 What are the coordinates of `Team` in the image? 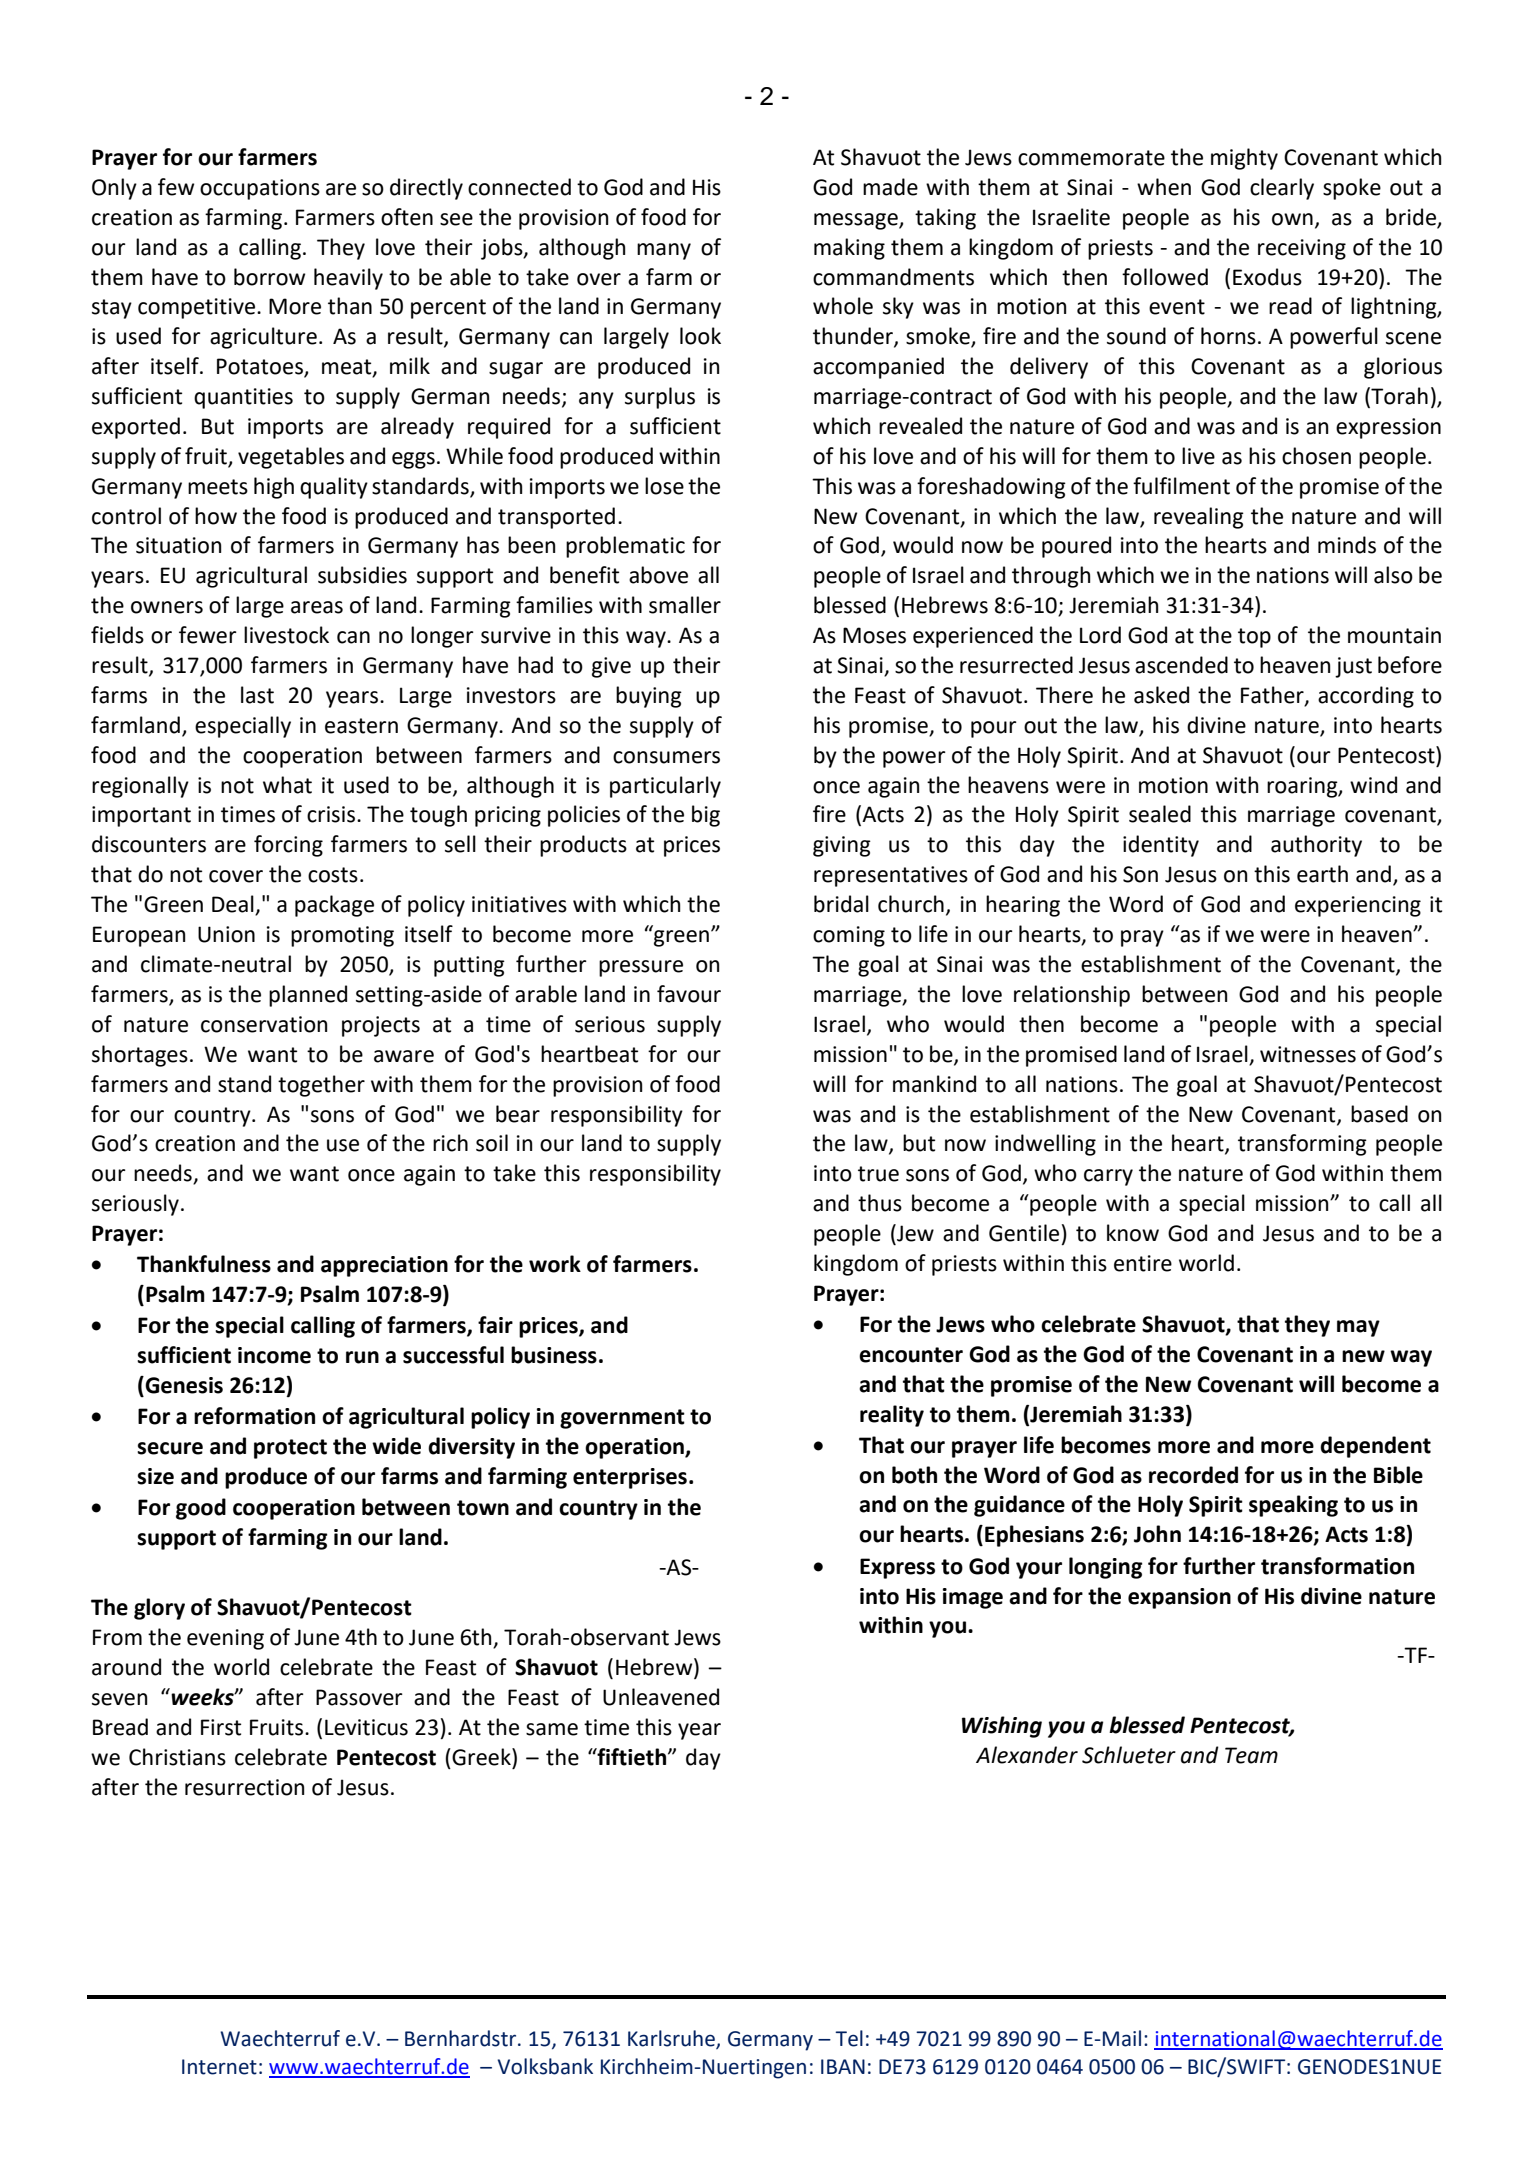 It's located at (1251, 1755).
